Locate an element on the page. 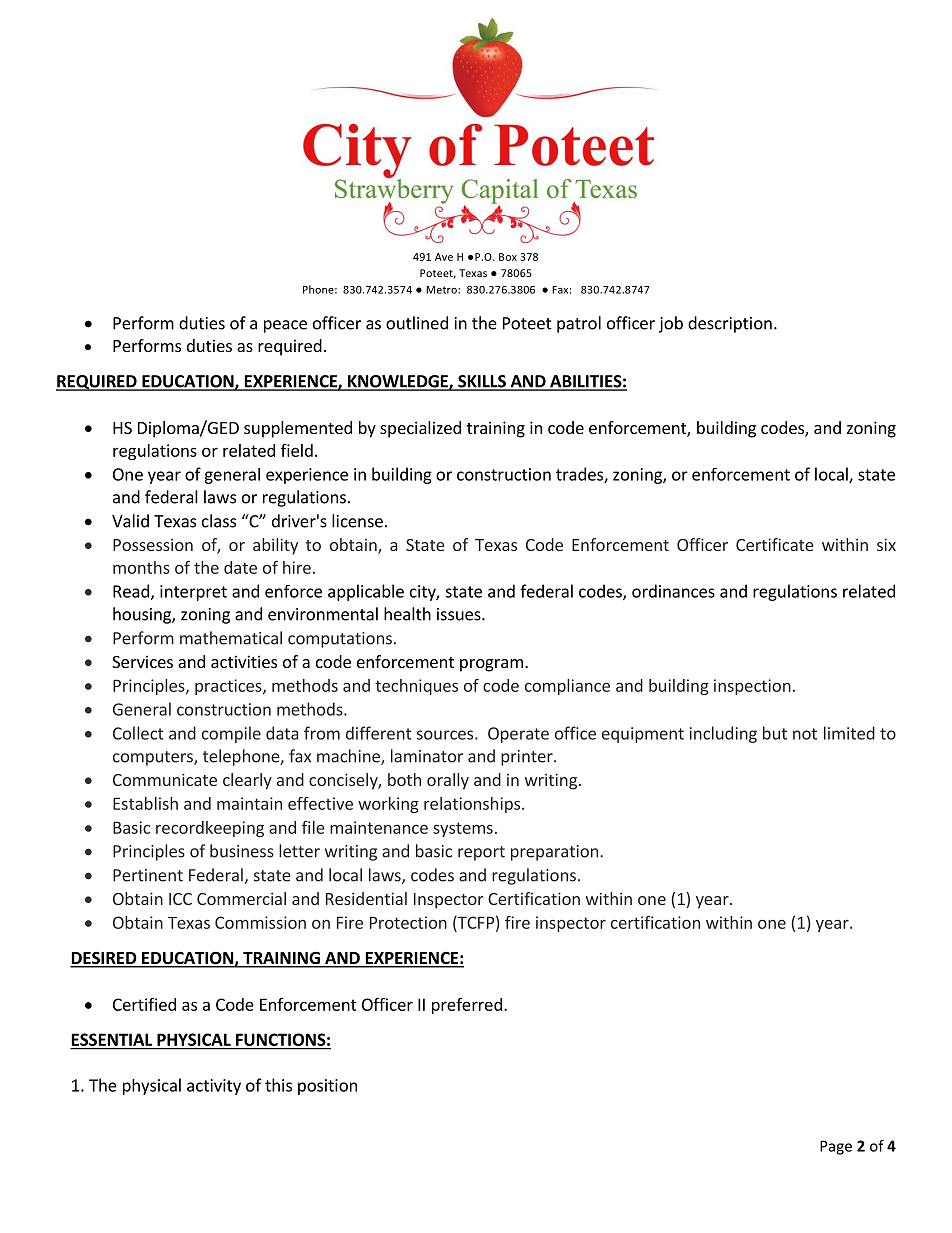  Box is located at coordinates (508, 257).
